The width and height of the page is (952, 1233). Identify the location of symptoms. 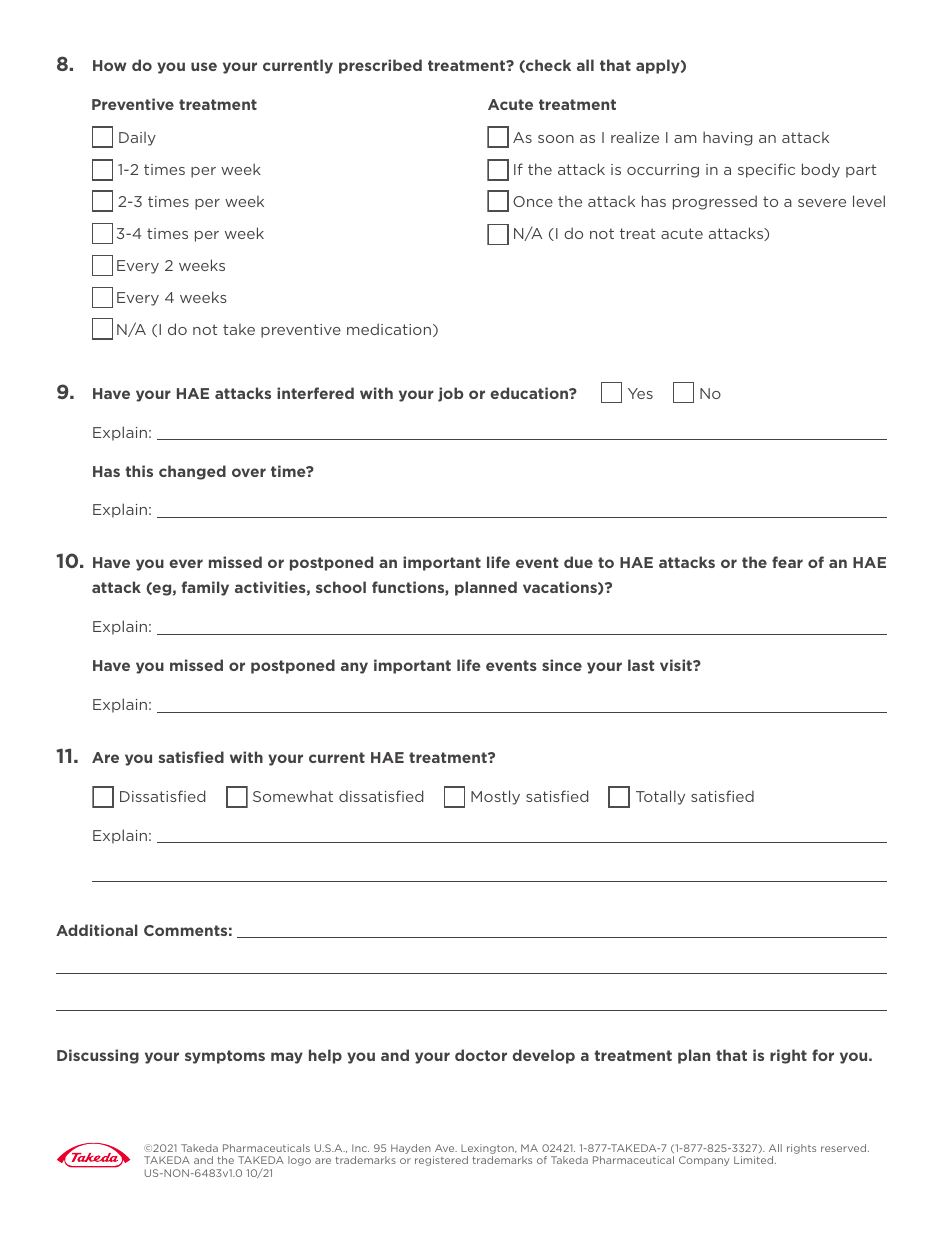
(225, 1057).
